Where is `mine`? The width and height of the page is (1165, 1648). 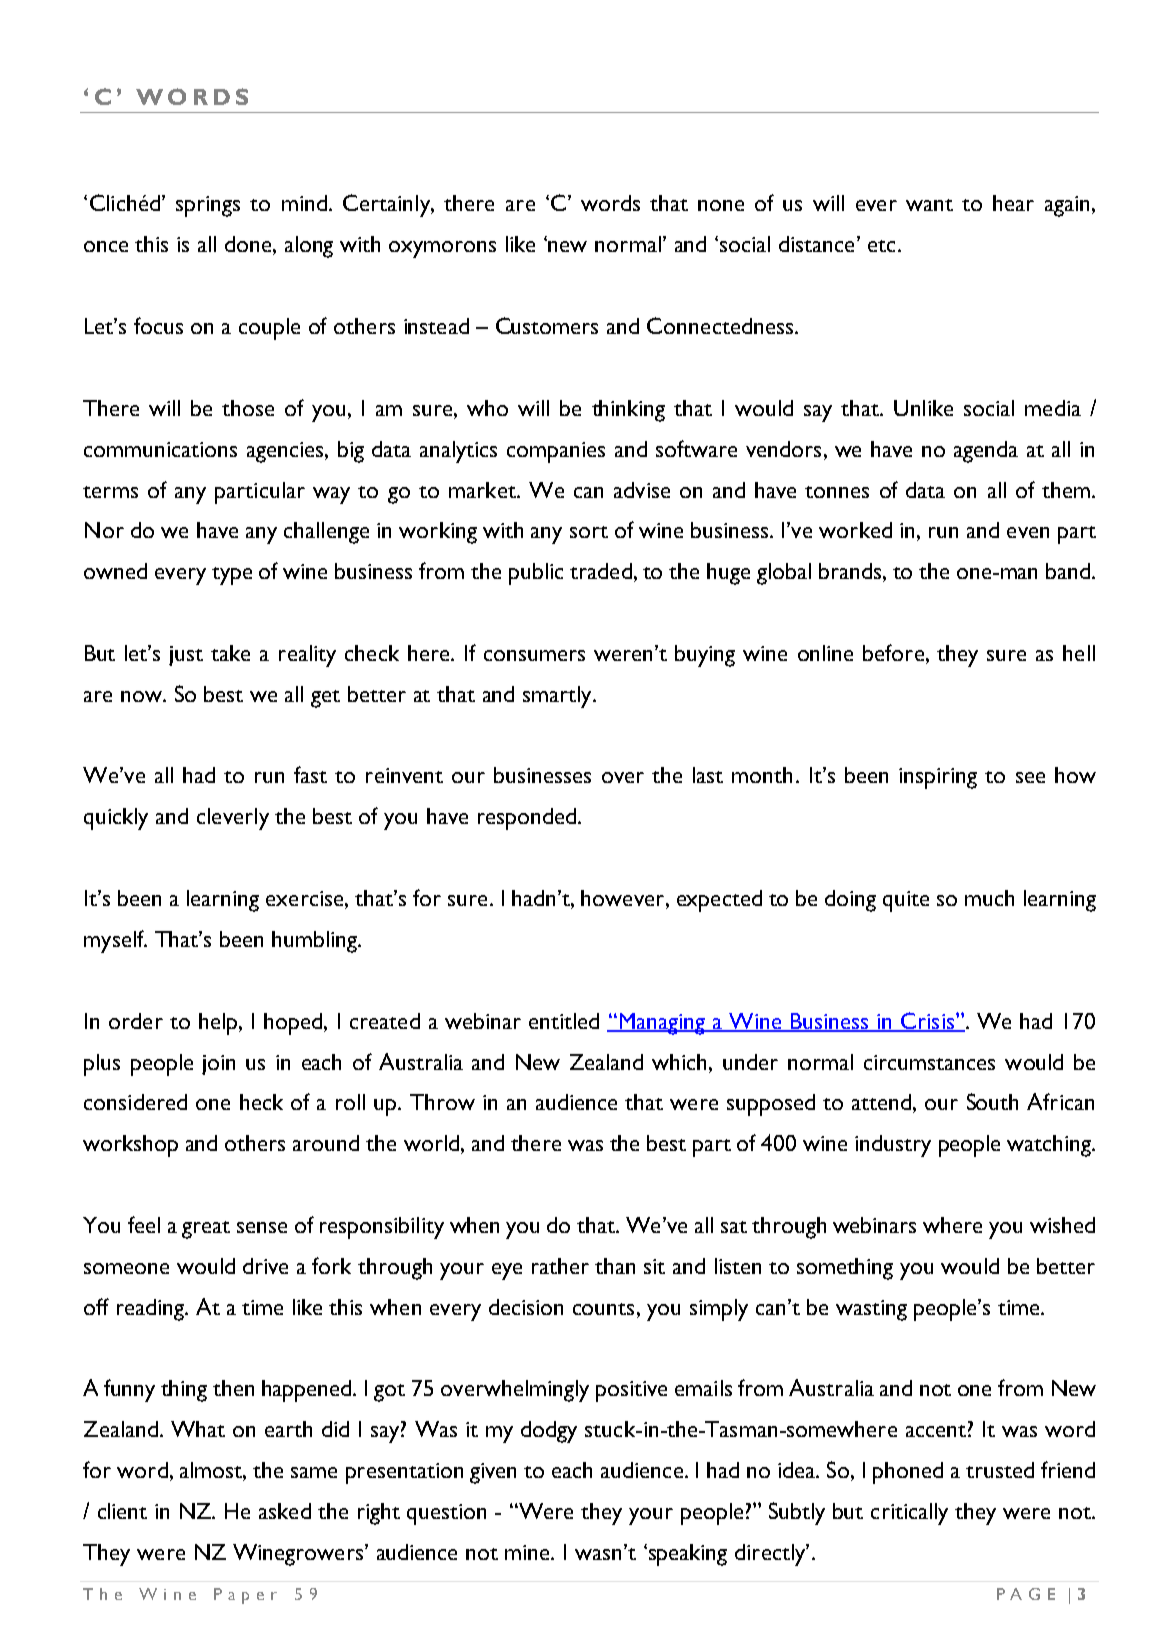
mine is located at coordinates (529, 1552).
